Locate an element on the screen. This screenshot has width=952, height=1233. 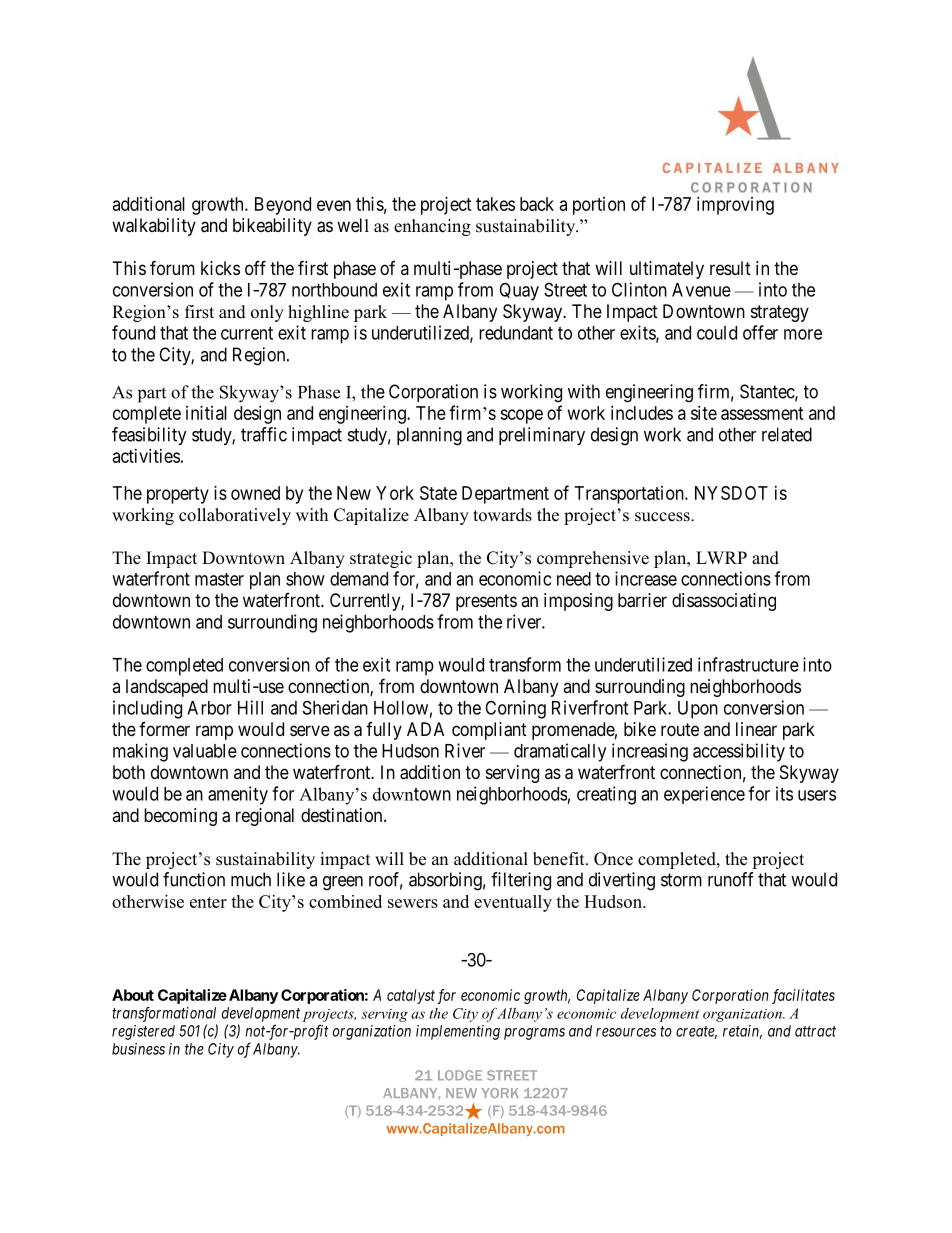
presents is located at coordinates (486, 602).
